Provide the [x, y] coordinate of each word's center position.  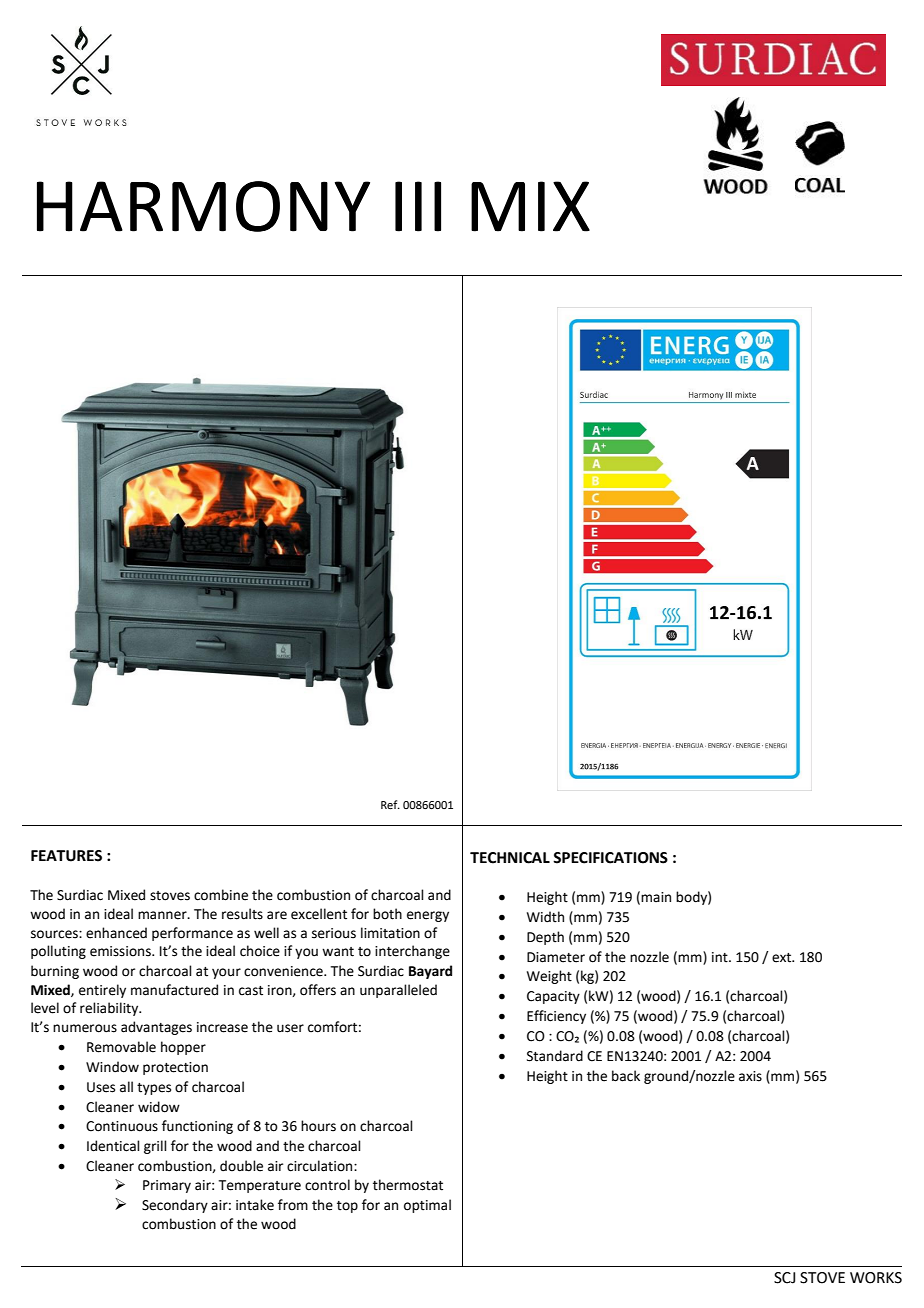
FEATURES [66, 856]
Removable [121, 1047]
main [656, 897]
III [418, 206]
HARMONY [203, 206]
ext [783, 958]
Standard [555, 1056]
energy [428, 916]
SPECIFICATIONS [610, 858]
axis [750, 1076]
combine [221, 895]
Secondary [175, 1206]
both [387, 914]
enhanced [116, 933]
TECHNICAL [510, 858]
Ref [390, 804]
